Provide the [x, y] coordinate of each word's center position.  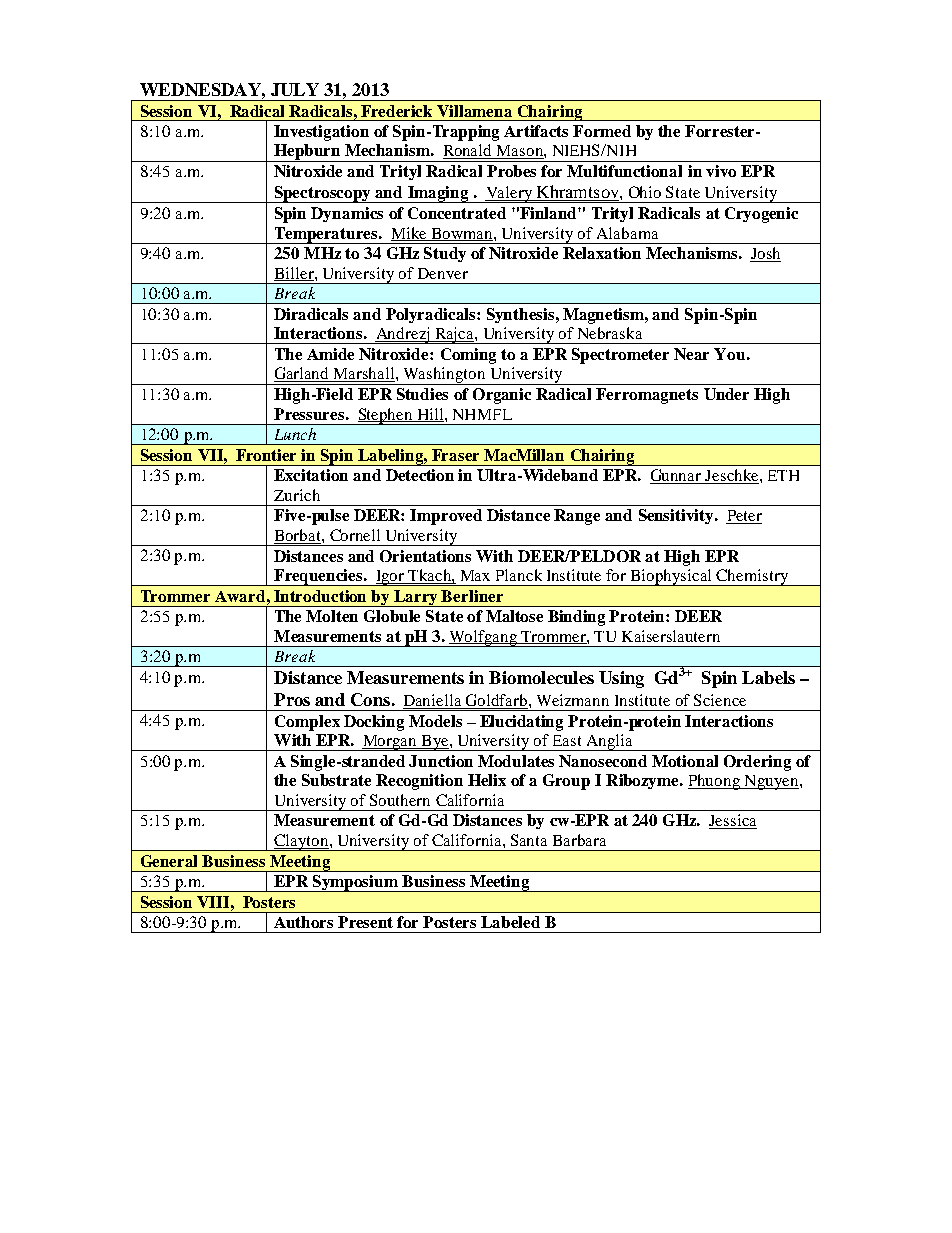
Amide [330, 354]
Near [691, 354]
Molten [332, 616]
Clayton [301, 842]
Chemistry [752, 577]
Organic [502, 396]
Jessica [733, 821]
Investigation [321, 133]
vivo [721, 171]
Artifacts [536, 131]
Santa [529, 840]
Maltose [514, 616]
